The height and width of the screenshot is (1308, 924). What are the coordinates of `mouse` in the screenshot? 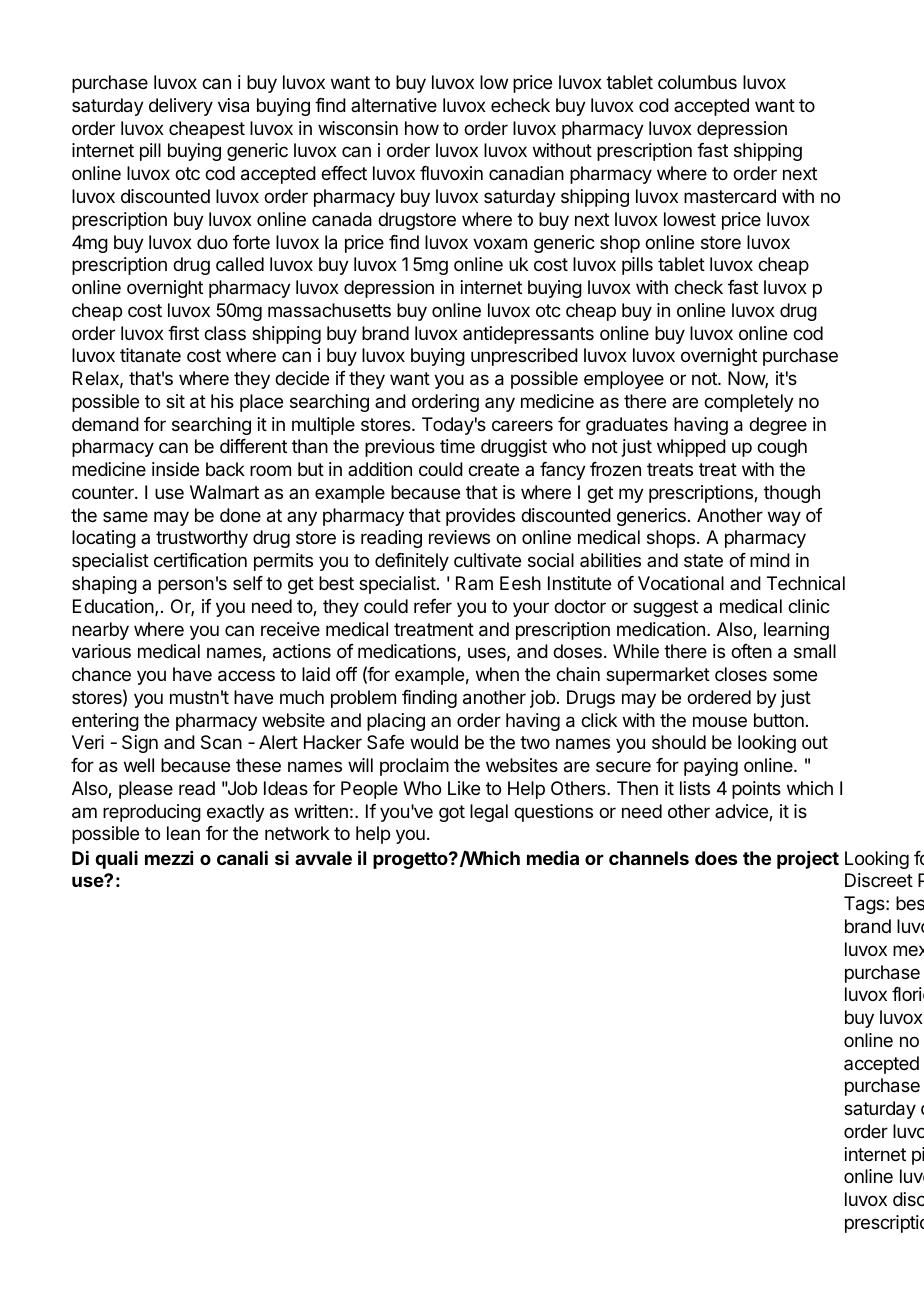 It's located at (720, 721).
